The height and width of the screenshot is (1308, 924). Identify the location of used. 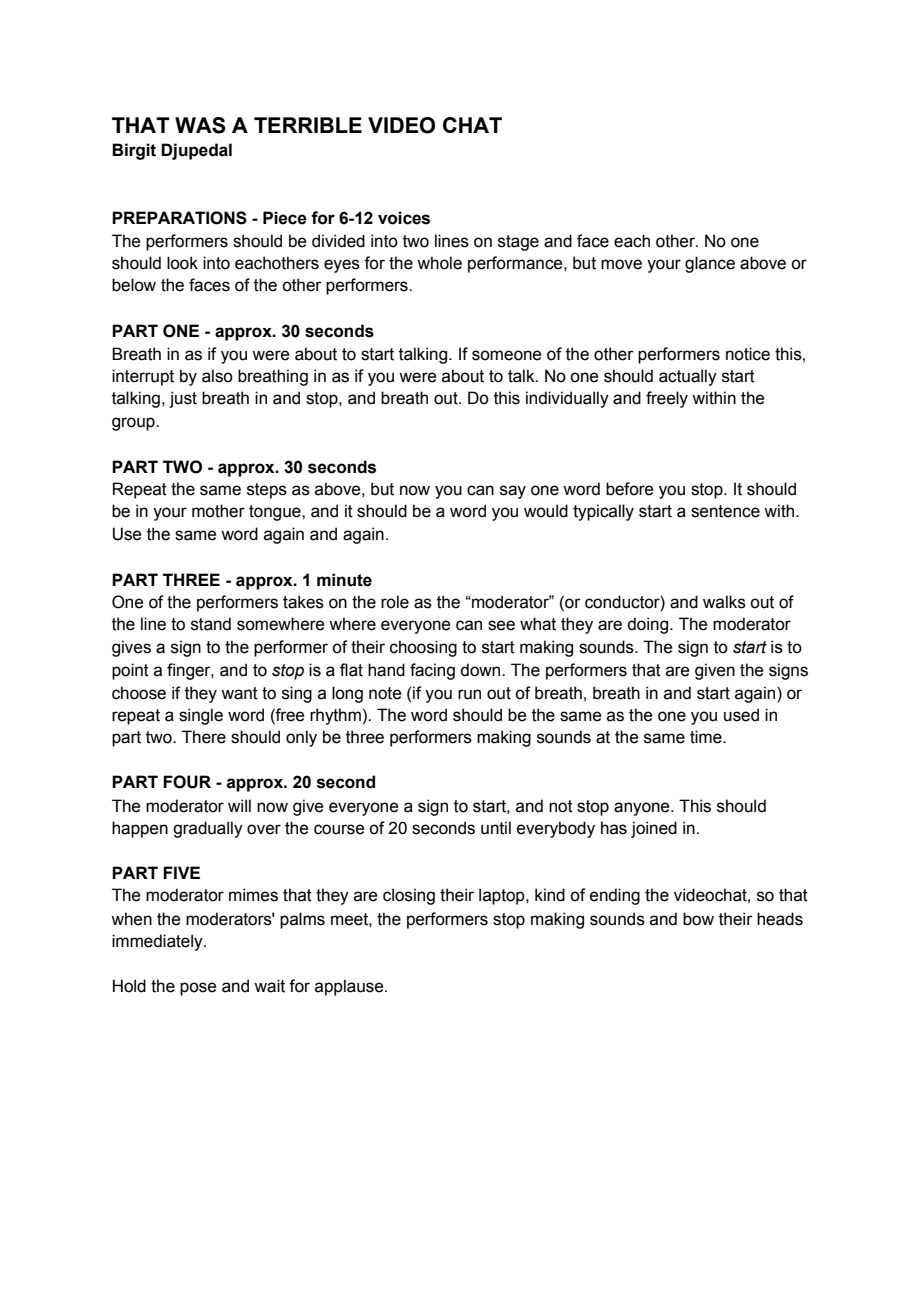
(741, 715).
